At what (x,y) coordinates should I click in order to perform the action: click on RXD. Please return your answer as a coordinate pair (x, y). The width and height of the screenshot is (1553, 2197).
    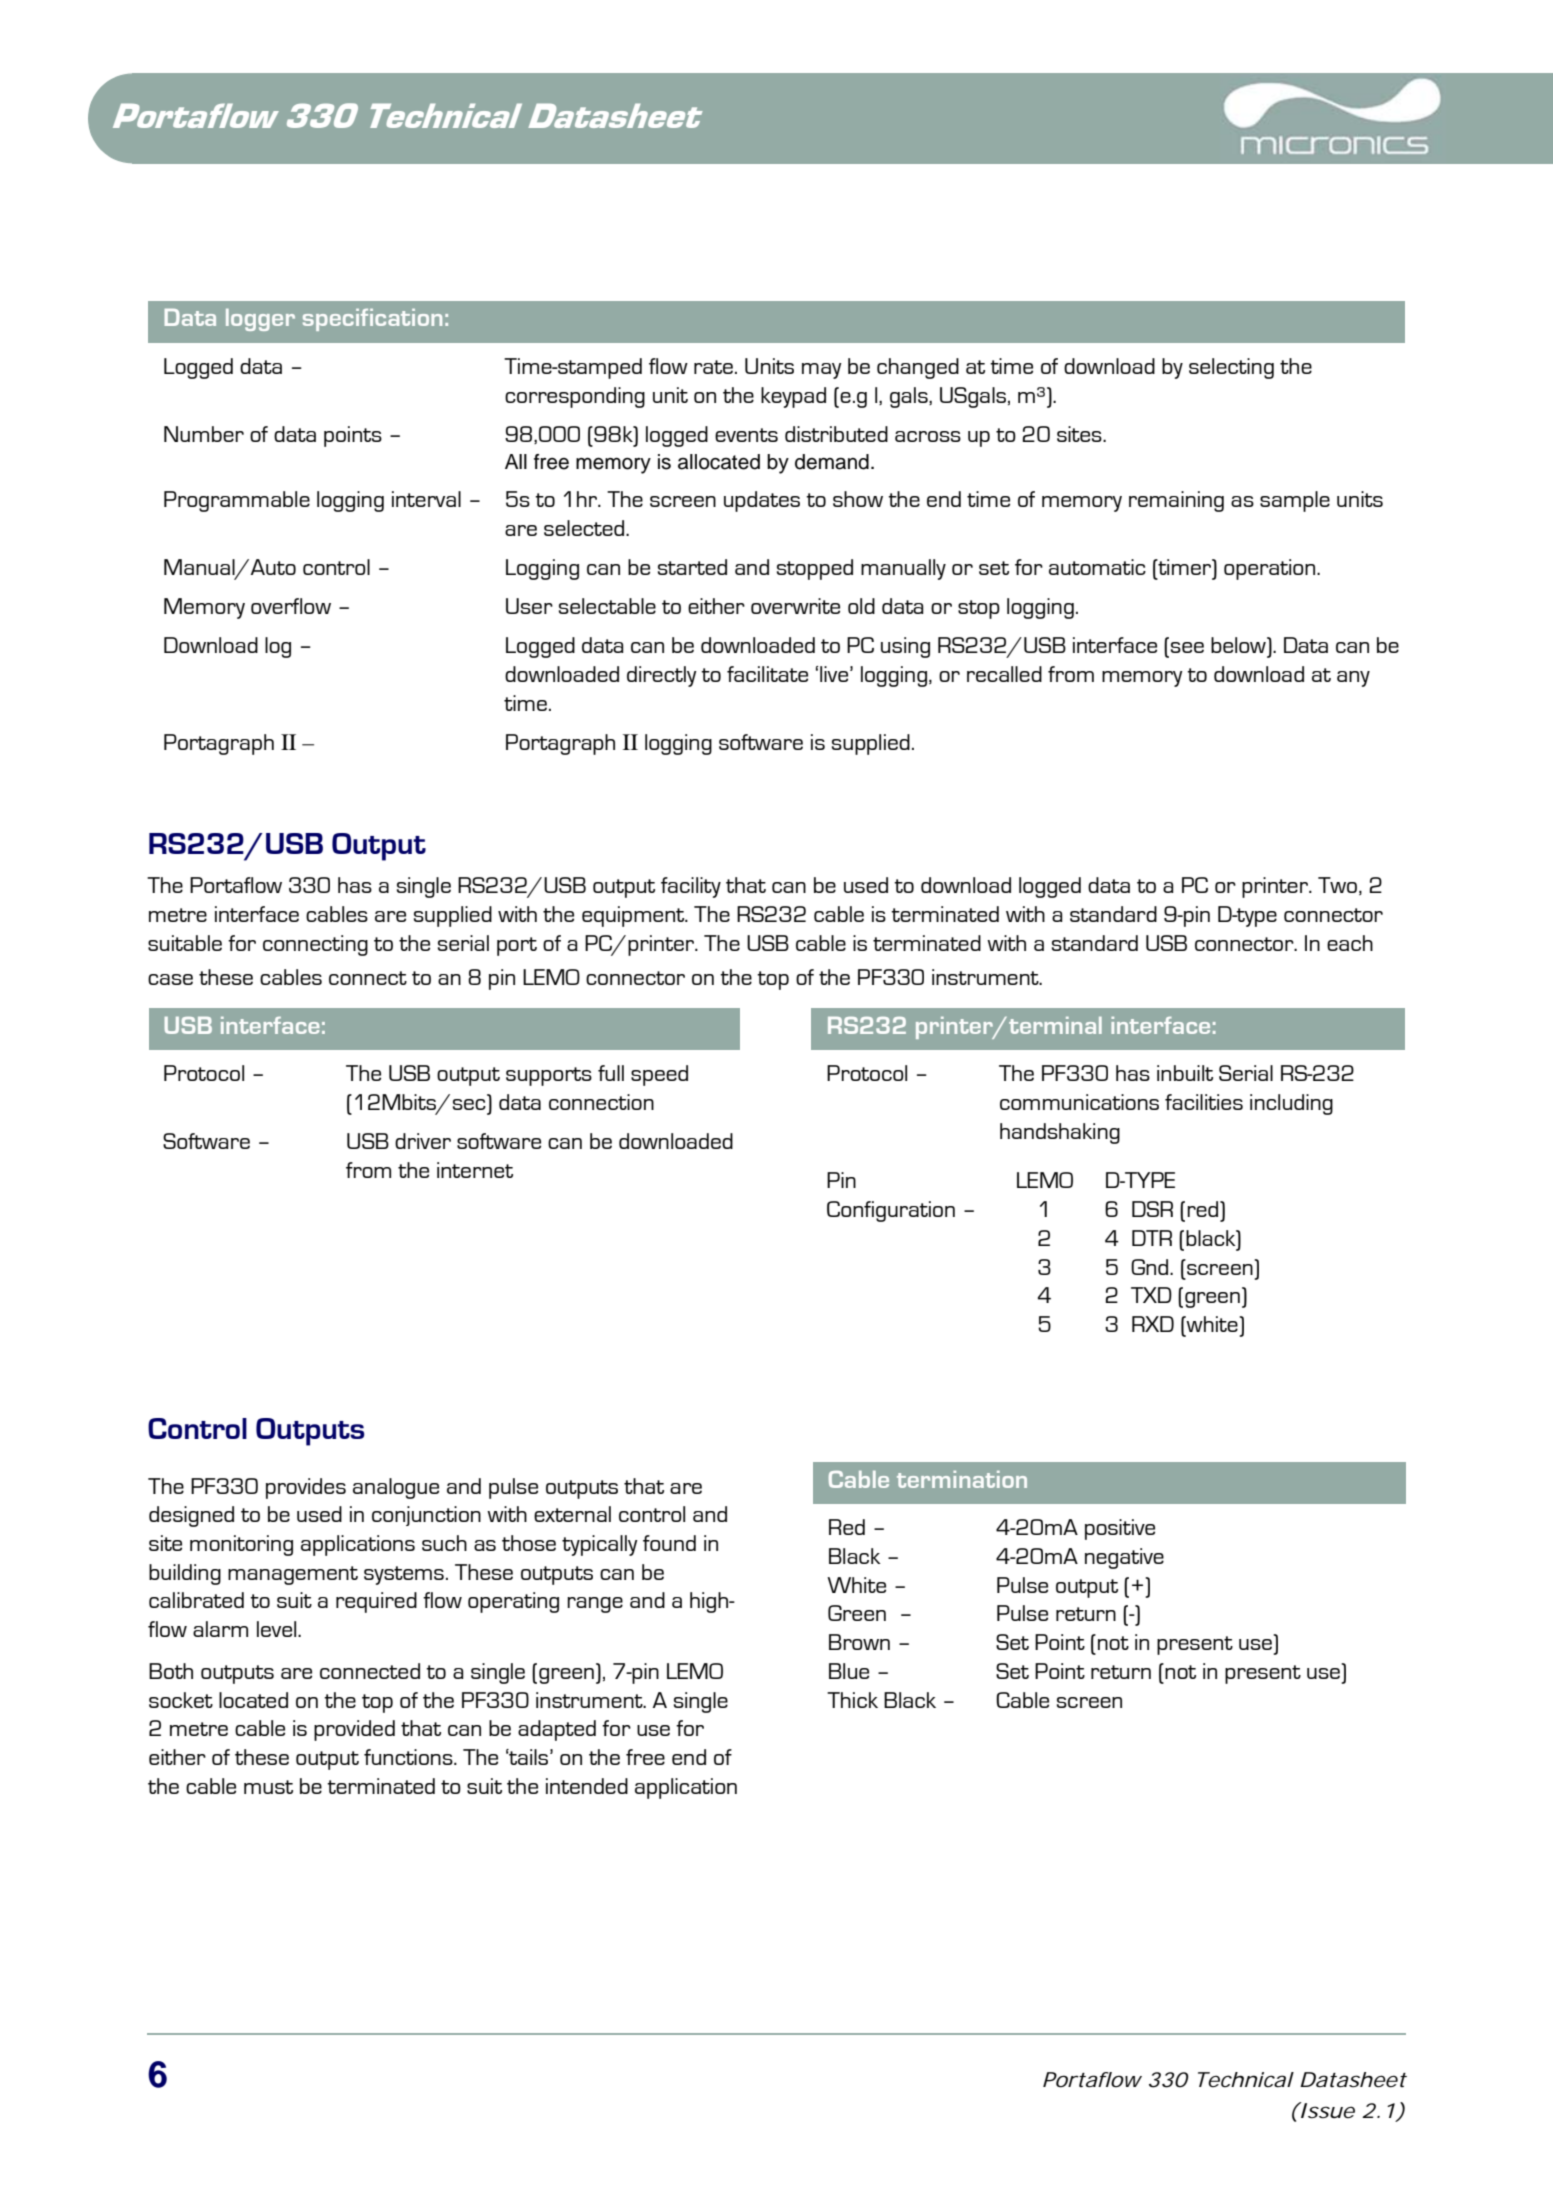
    Looking at the image, I should click on (1153, 1324).
